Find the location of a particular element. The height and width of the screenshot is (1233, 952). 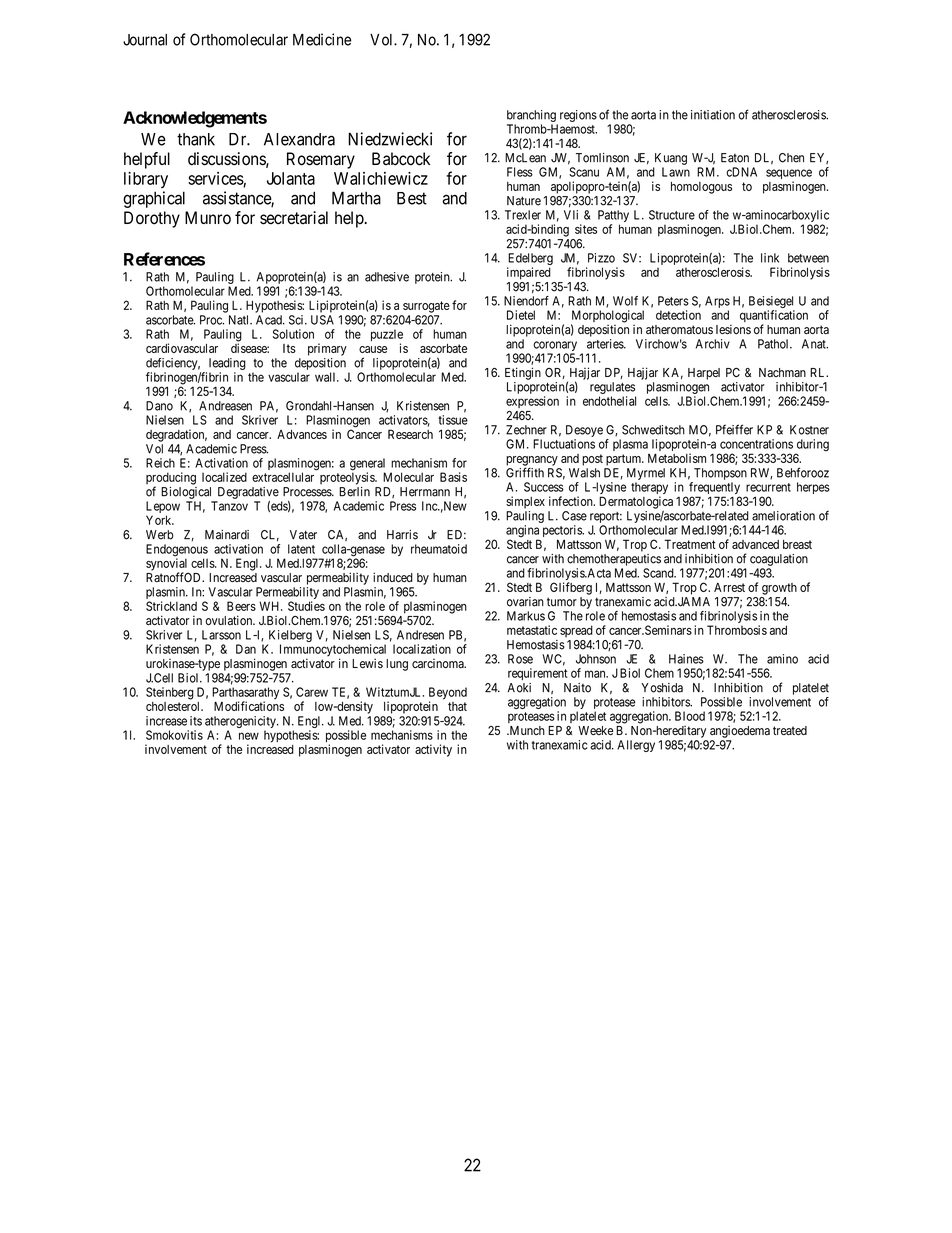

initiation is located at coordinates (713, 115).
